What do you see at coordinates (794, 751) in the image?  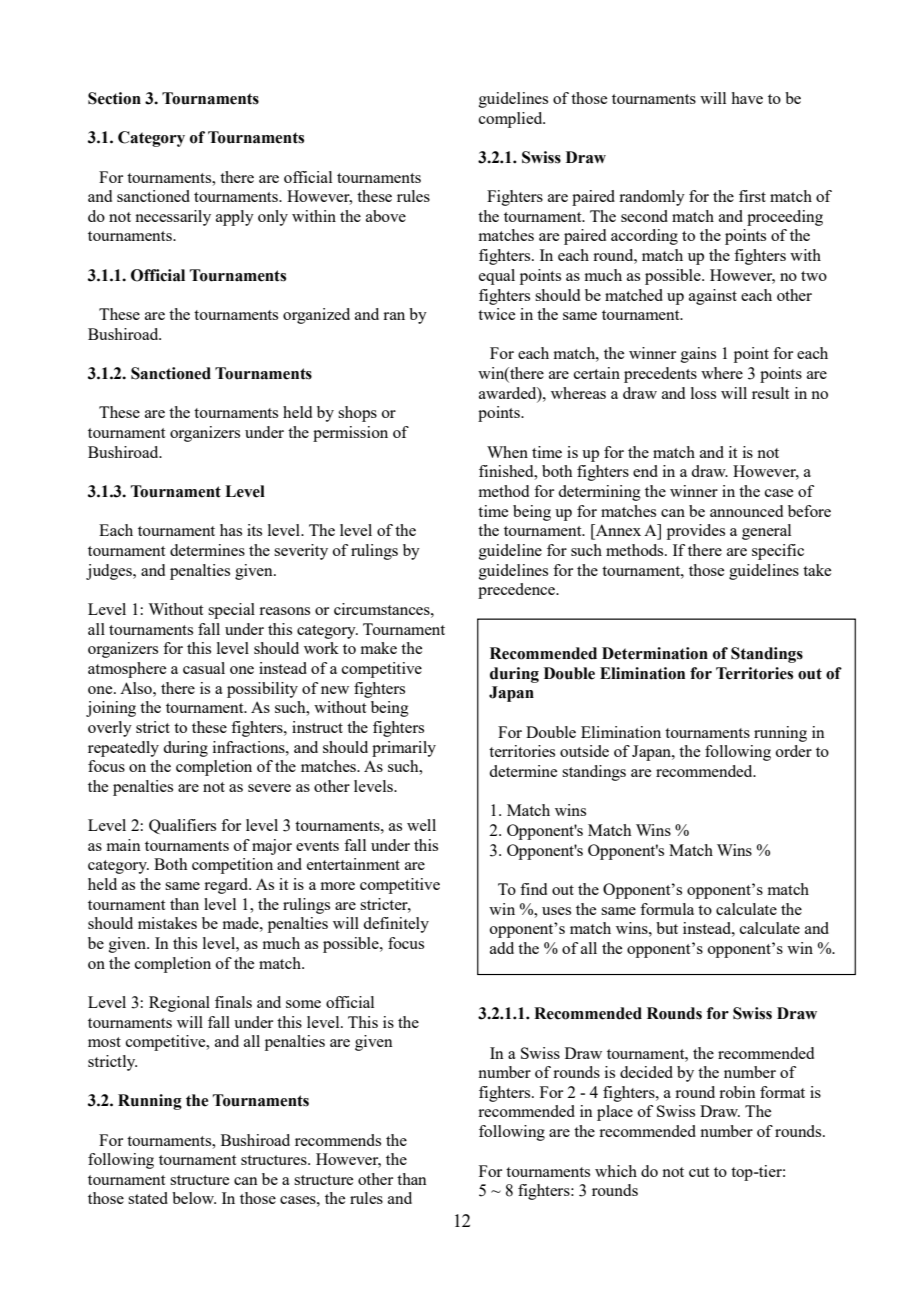 I see `order` at bounding box center [794, 751].
